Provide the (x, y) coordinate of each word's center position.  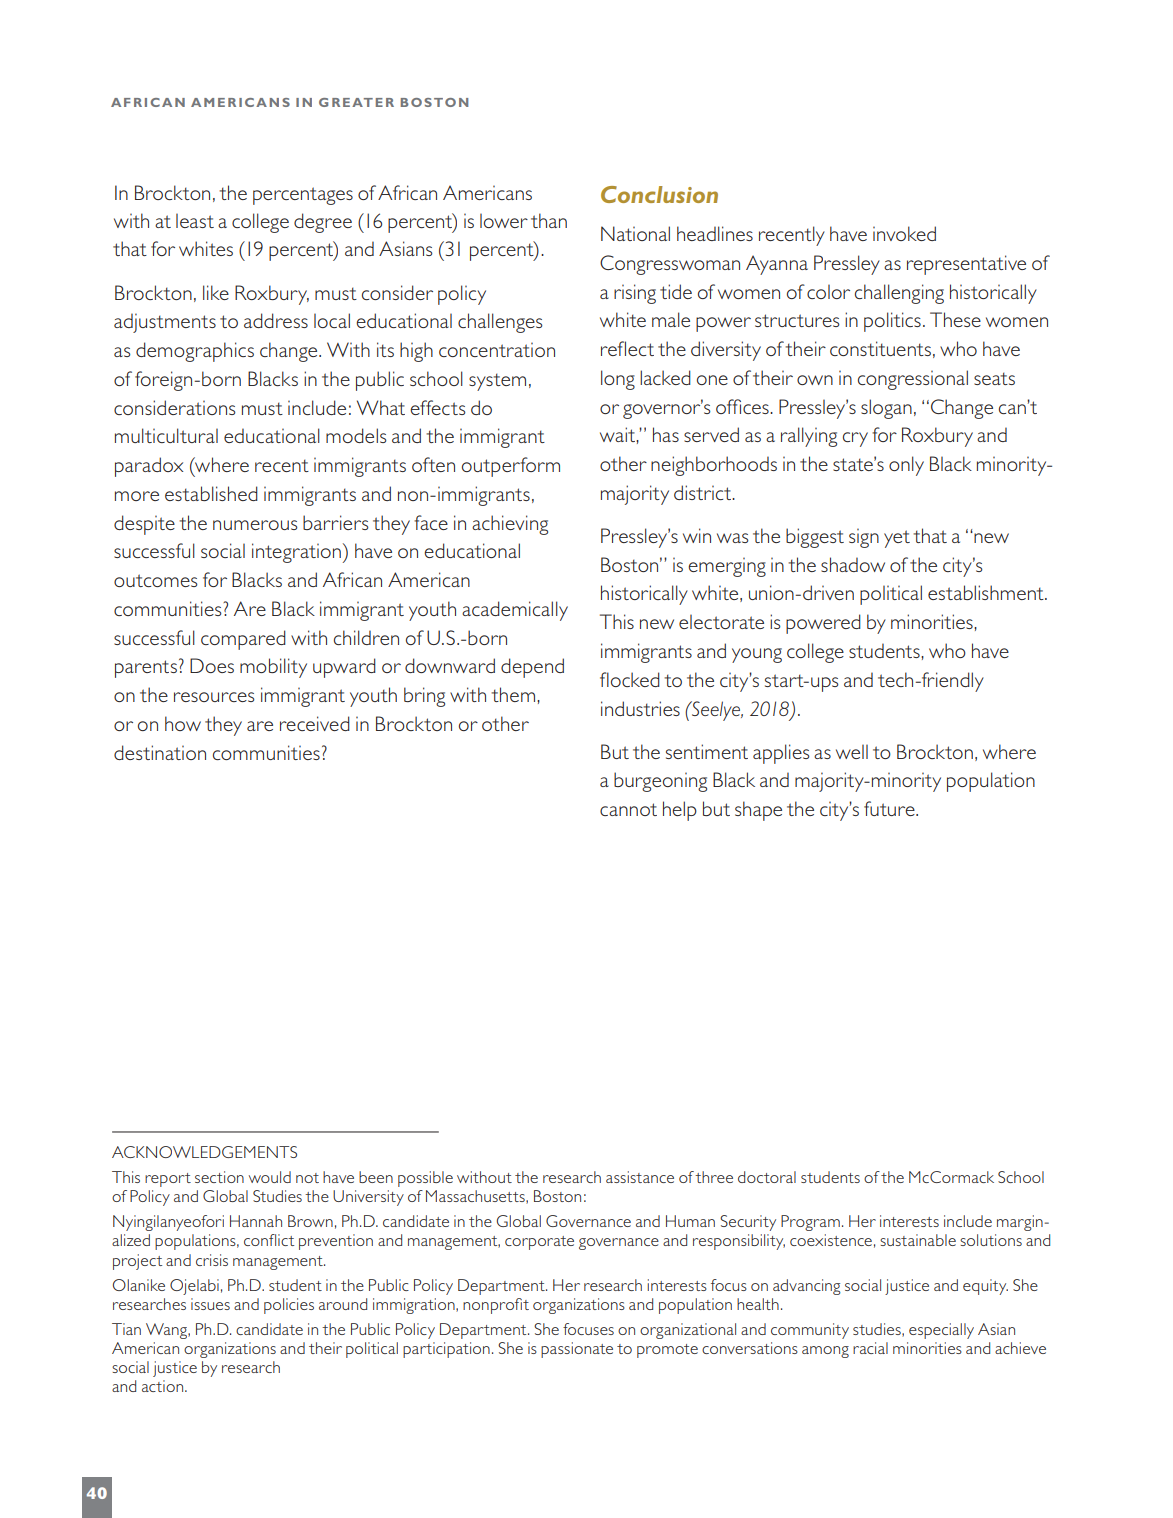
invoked (904, 233)
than (549, 220)
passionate (577, 1350)
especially (941, 1331)
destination (160, 752)
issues (210, 1304)
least (195, 220)
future (890, 808)
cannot (628, 809)
